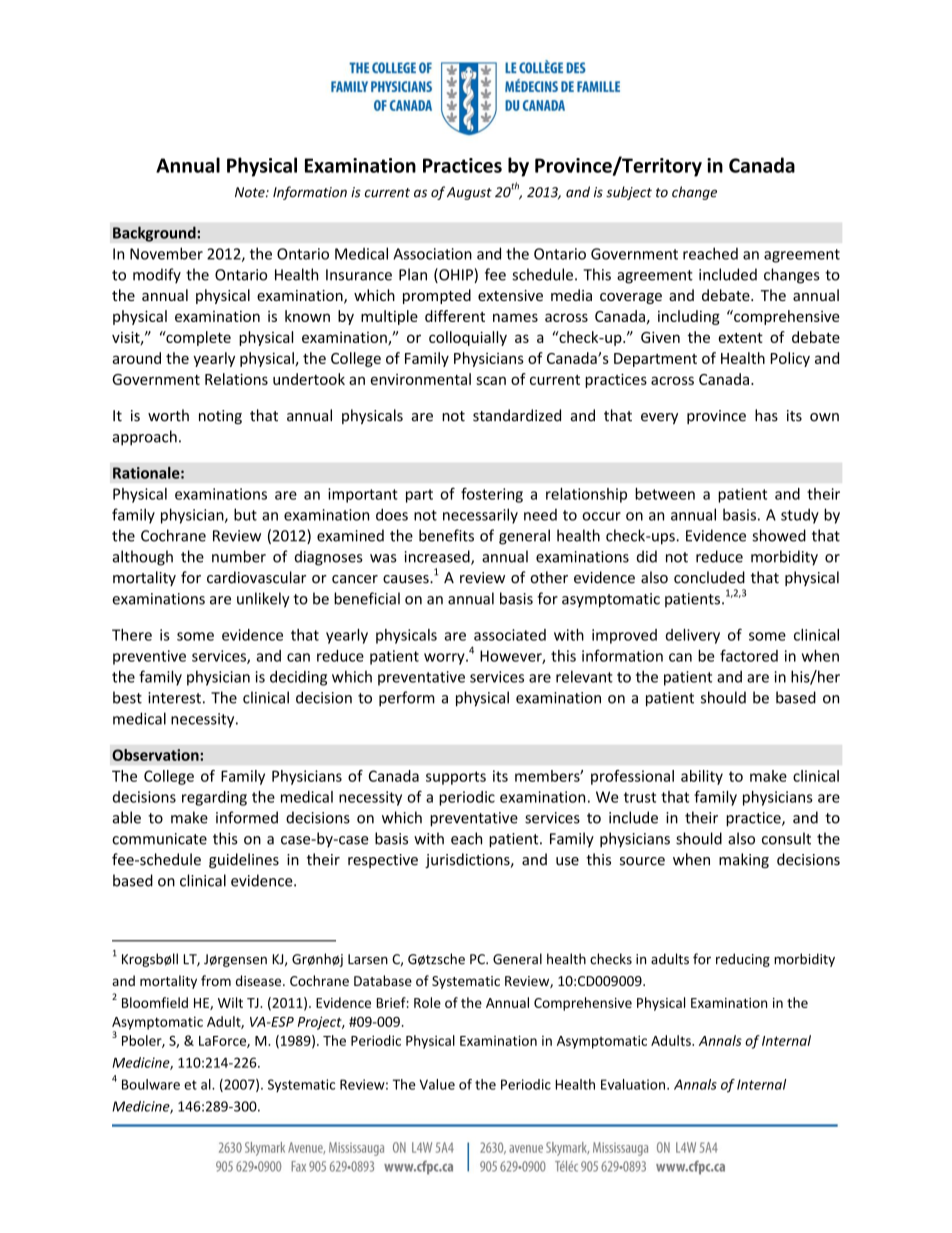 Image resolution: width=952 pixels, height=1233 pixels. I want to click on August, so click(469, 193).
